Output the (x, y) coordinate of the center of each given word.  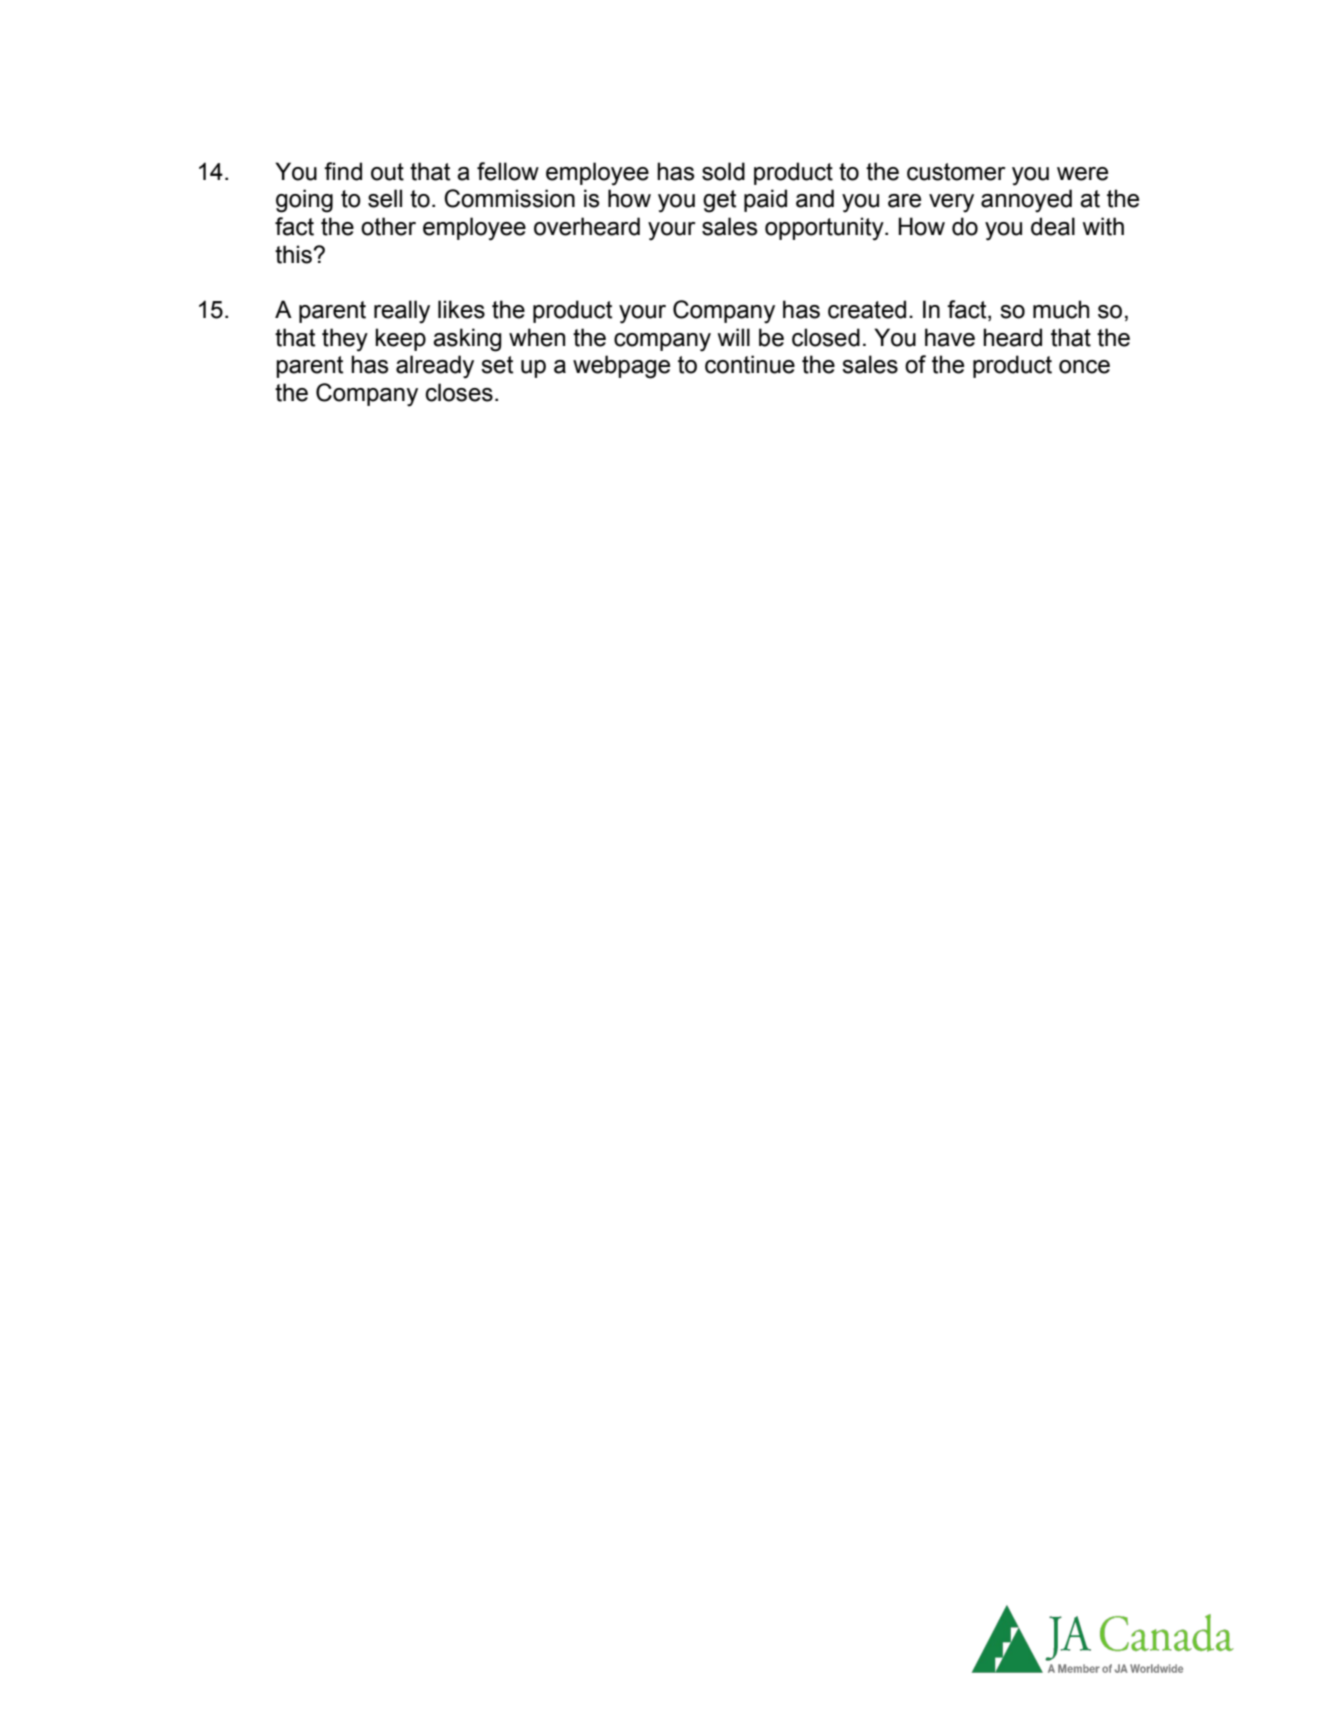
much (1061, 309)
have (950, 337)
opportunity (825, 229)
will (734, 337)
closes (459, 392)
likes (461, 309)
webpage (621, 367)
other (388, 226)
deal (1053, 226)
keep (400, 339)
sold (723, 171)
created (867, 309)
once (1084, 367)
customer (956, 172)
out (387, 172)
